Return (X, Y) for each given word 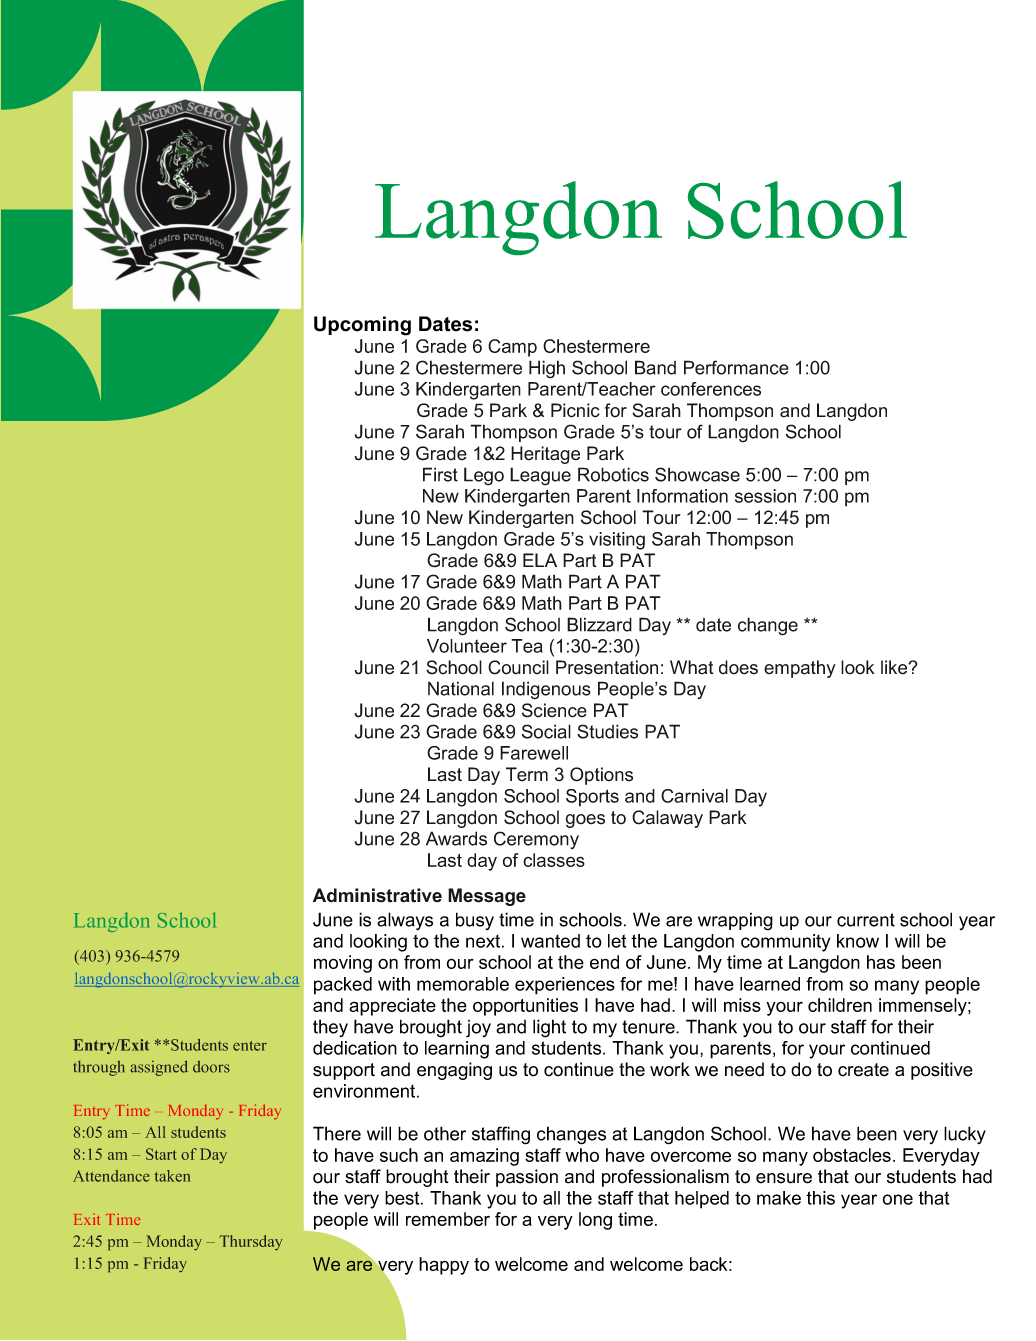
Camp (512, 348)
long (595, 1221)
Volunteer (467, 646)
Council (518, 667)
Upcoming (362, 326)
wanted (550, 941)
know (858, 941)
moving (343, 964)
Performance (736, 367)
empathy (800, 669)
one (898, 1199)
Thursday (251, 1242)
